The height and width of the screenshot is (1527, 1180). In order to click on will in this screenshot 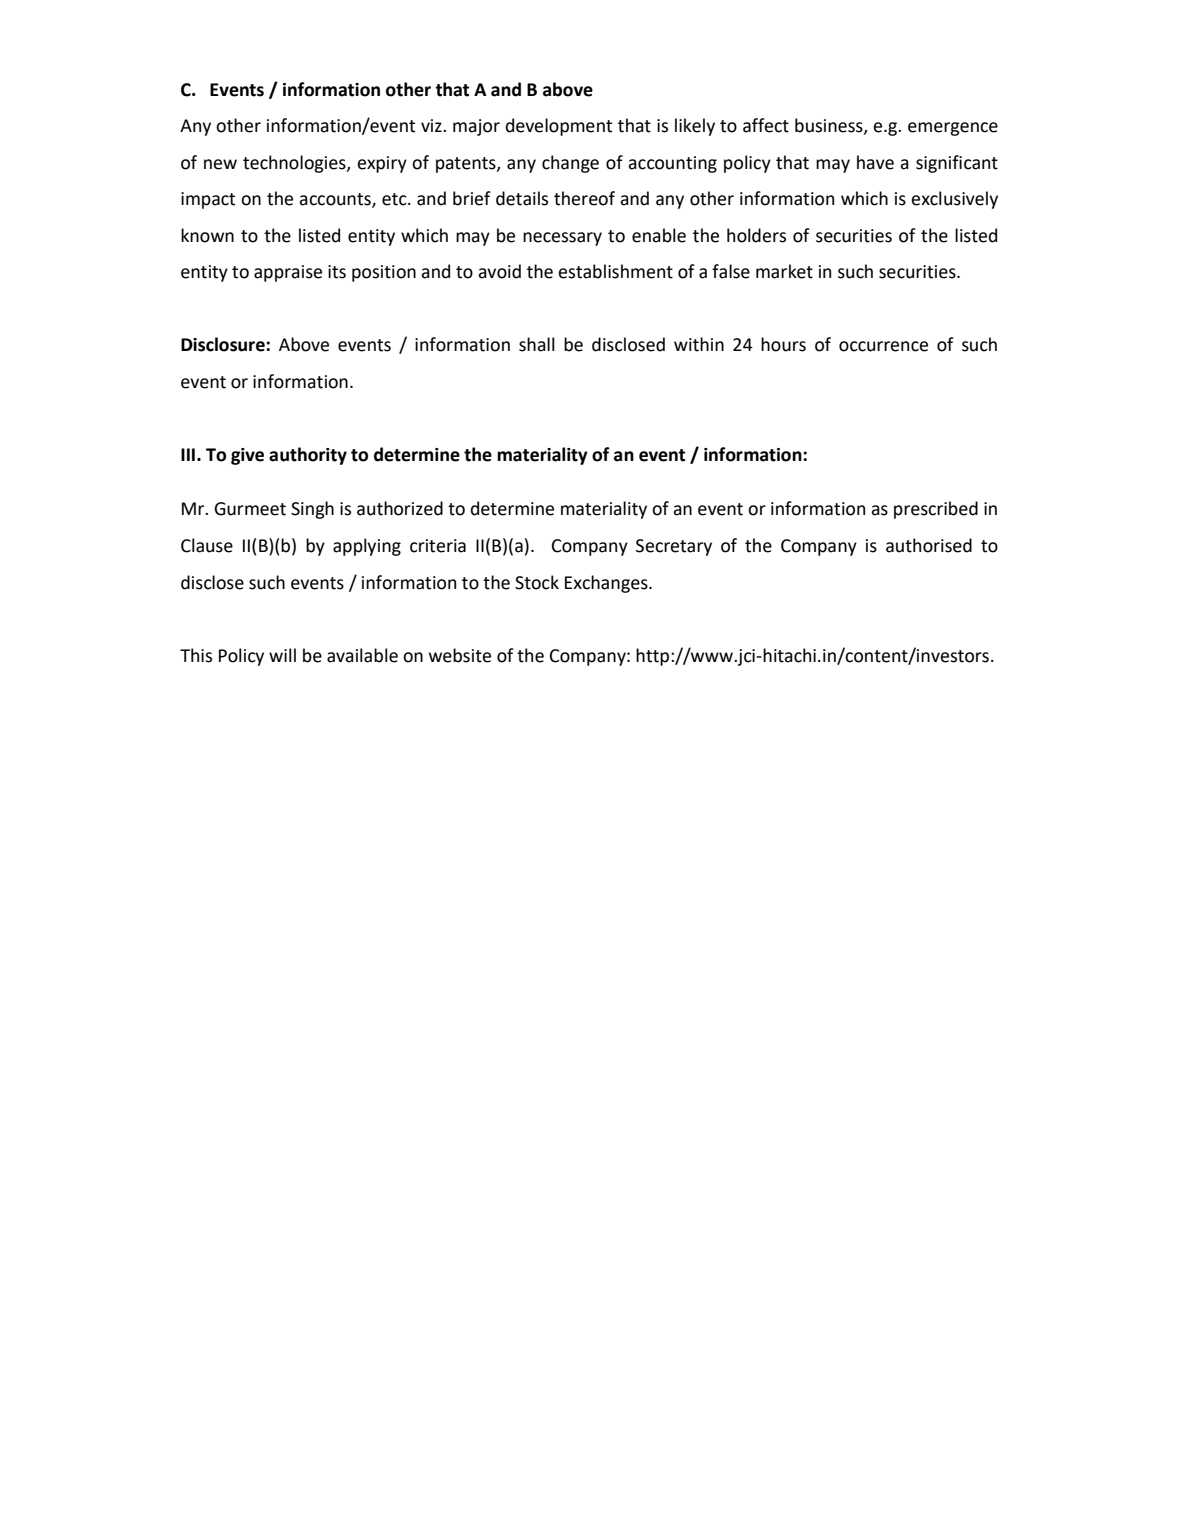, I will do `click(282, 655)`.
